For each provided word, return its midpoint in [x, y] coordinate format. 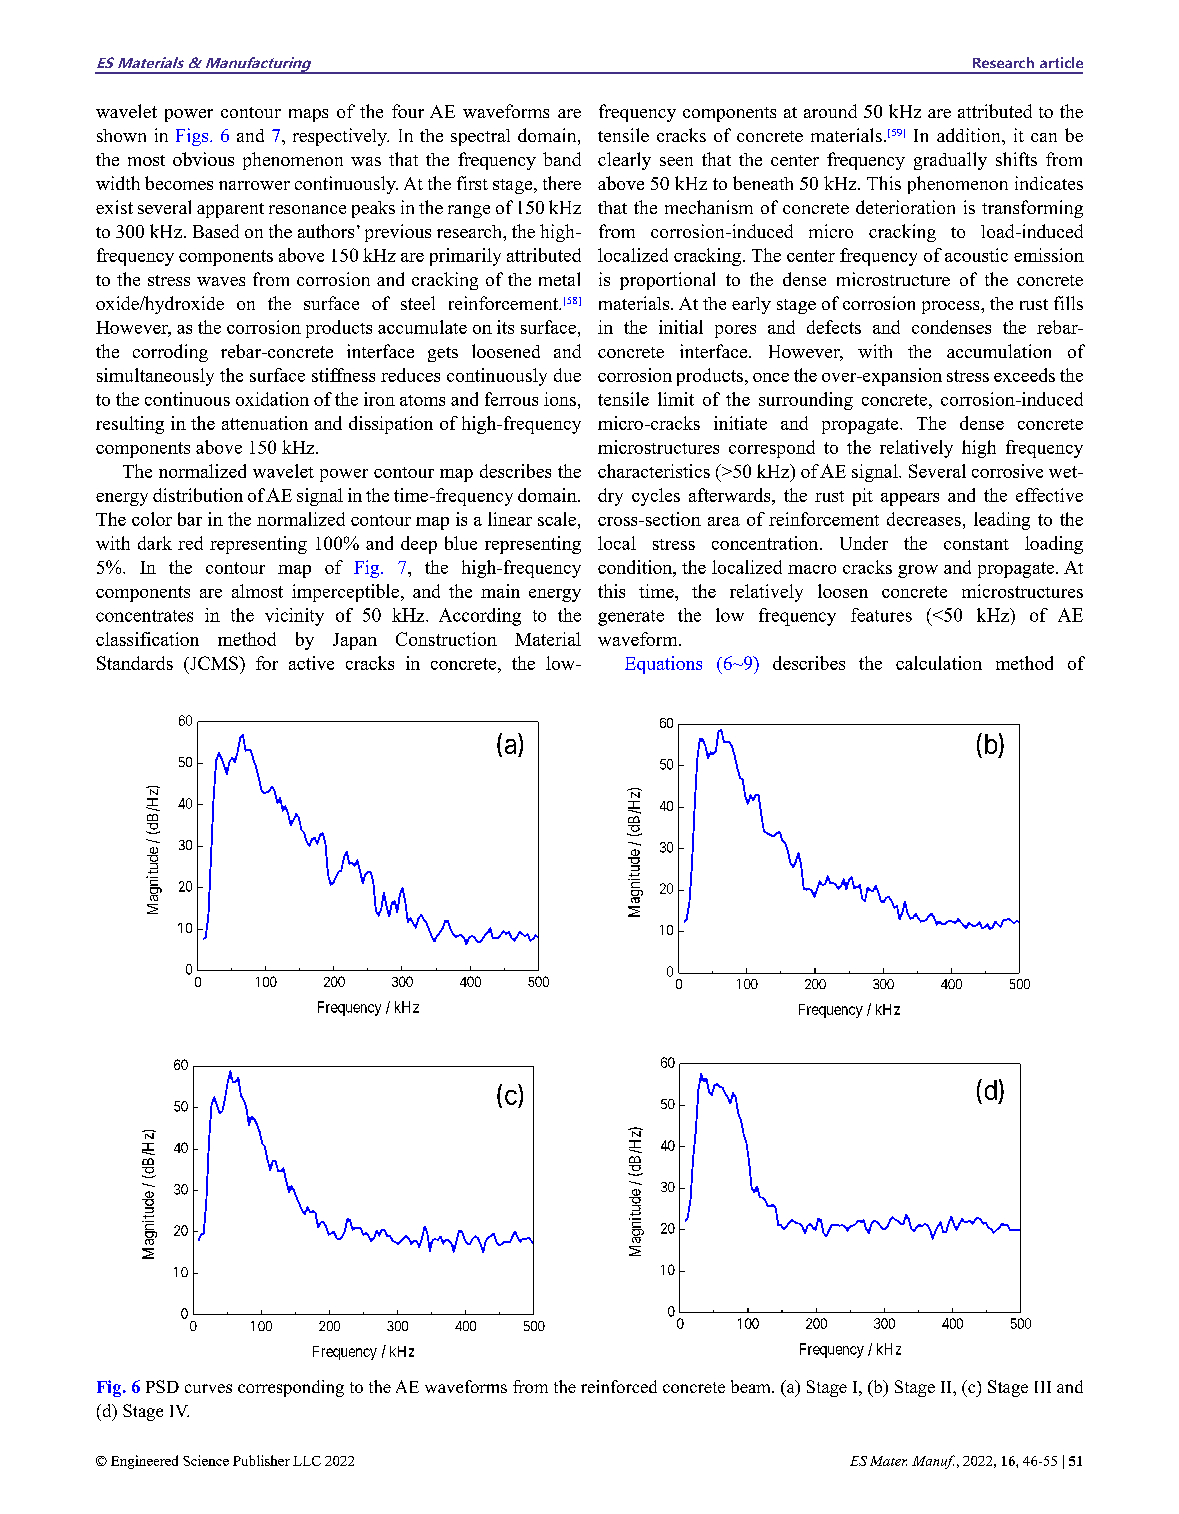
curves [208, 1388]
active [311, 663]
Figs [193, 137]
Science [206, 1460]
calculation [939, 663]
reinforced [619, 1386]
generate [631, 618]
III [1043, 1387]
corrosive [1007, 471]
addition [970, 135]
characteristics [654, 471]
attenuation [265, 423]
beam [752, 1386]
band [562, 159]
